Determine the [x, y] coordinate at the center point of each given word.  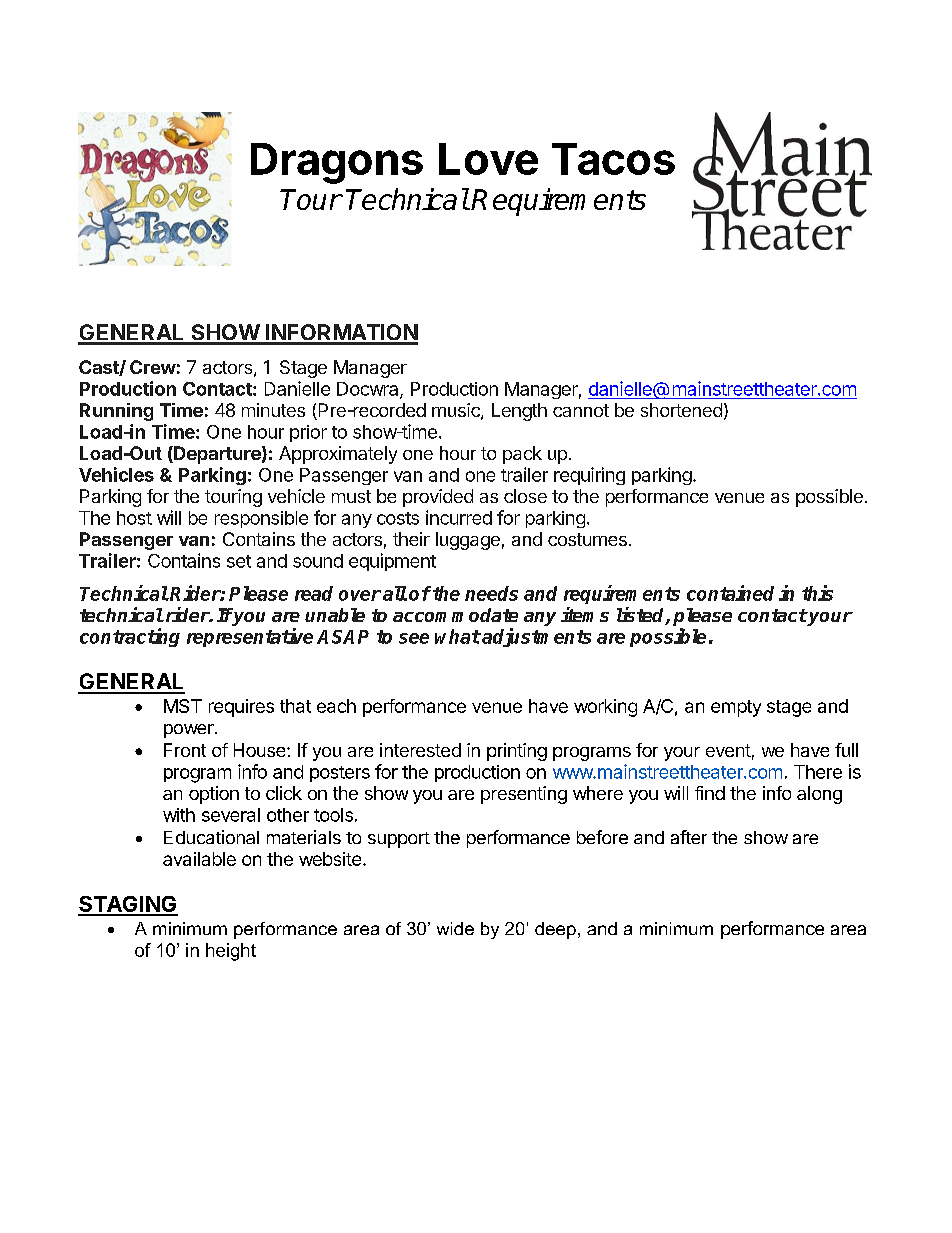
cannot [581, 410]
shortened [681, 410]
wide [455, 928]
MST [183, 706]
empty [736, 708]
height [231, 952]
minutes [273, 410]
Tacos [613, 159]
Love [488, 159]
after [689, 837]
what [458, 636]
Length [519, 412]
